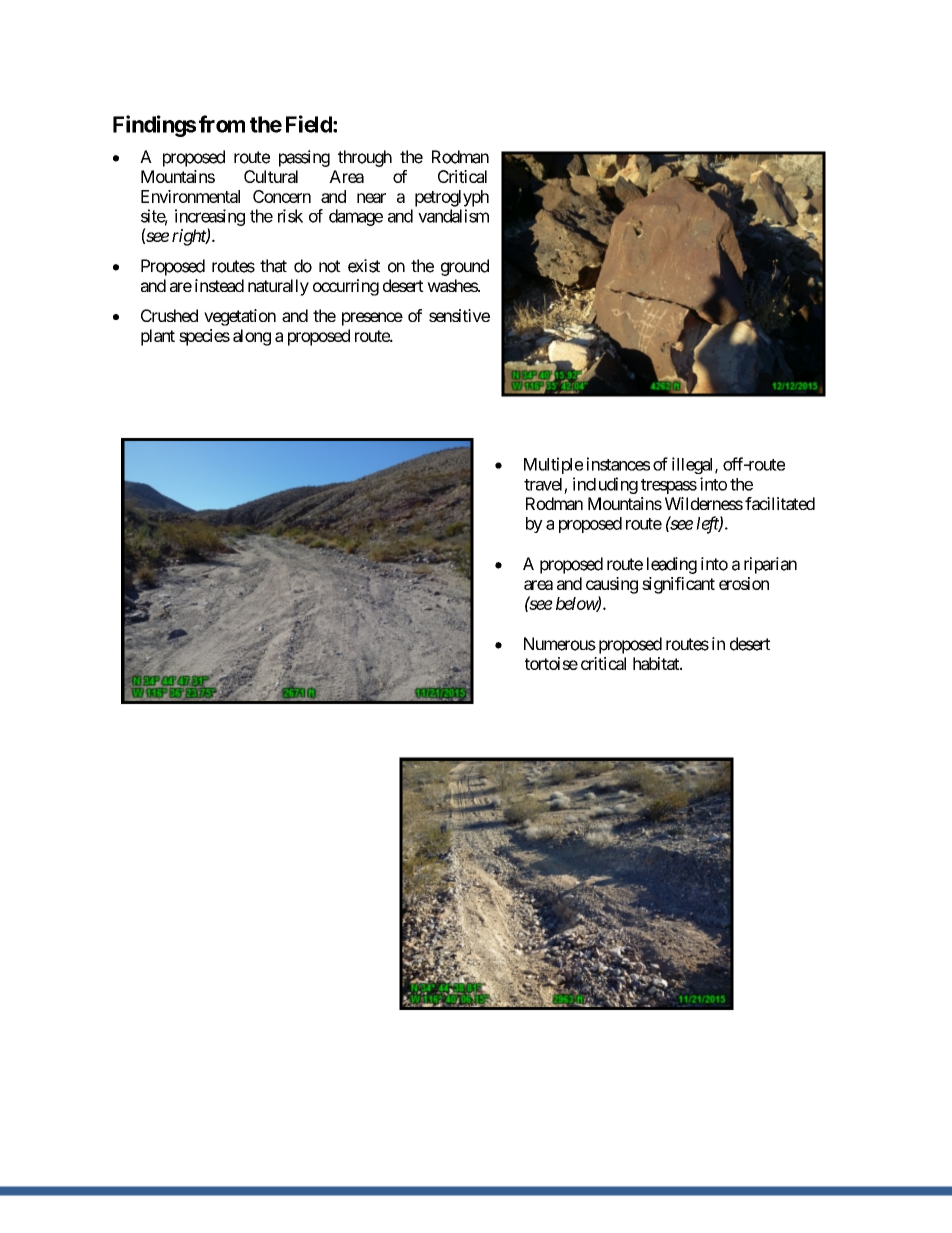  What do you see at coordinates (465, 267) in the image?
I see `ground` at bounding box center [465, 267].
